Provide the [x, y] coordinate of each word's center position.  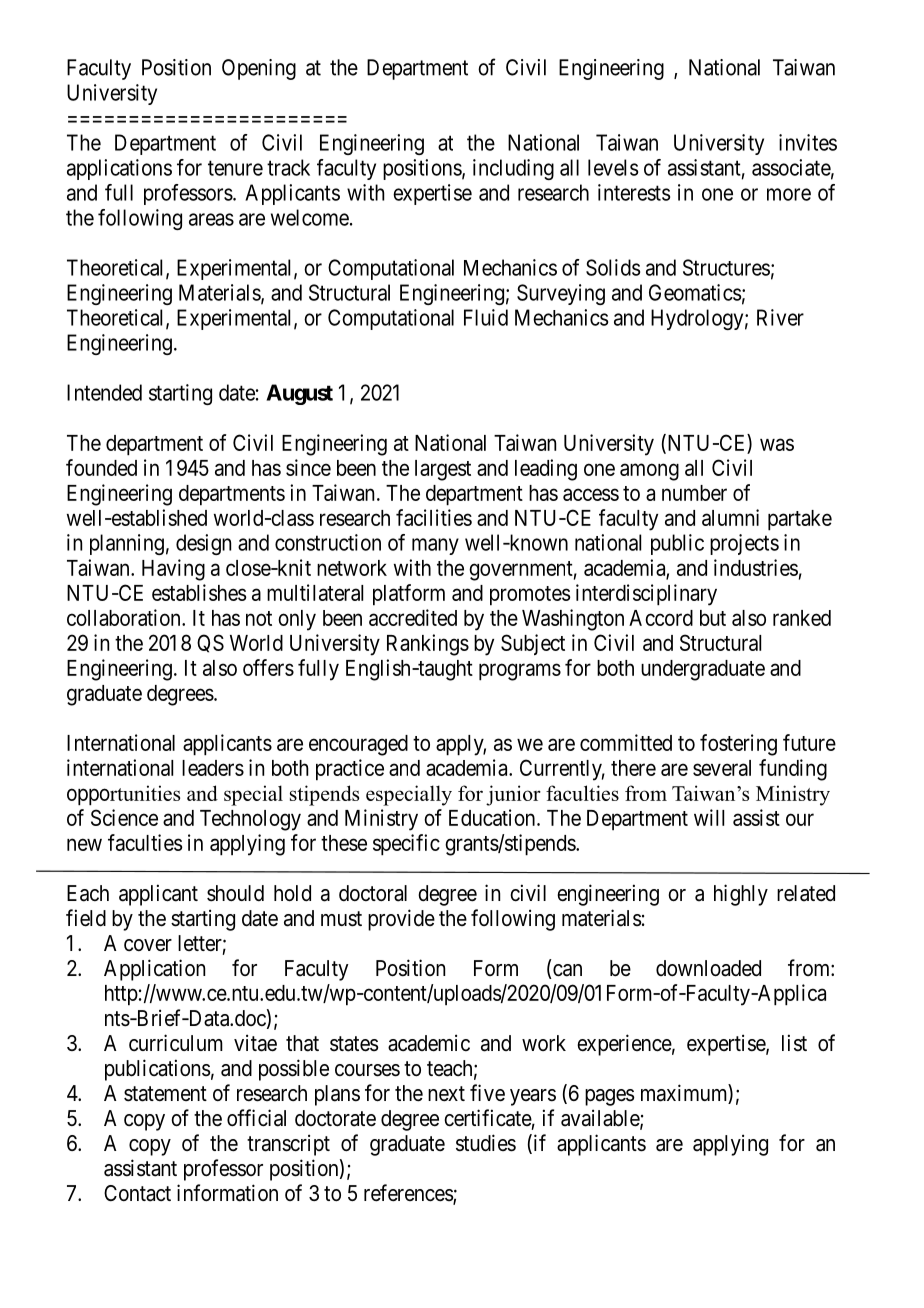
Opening [259, 69]
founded [101, 467]
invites [808, 142]
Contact [137, 1193]
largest [443, 470]
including [513, 169]
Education [493, 817]
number [694, 493]
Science [124, 817]
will [709, 817]
